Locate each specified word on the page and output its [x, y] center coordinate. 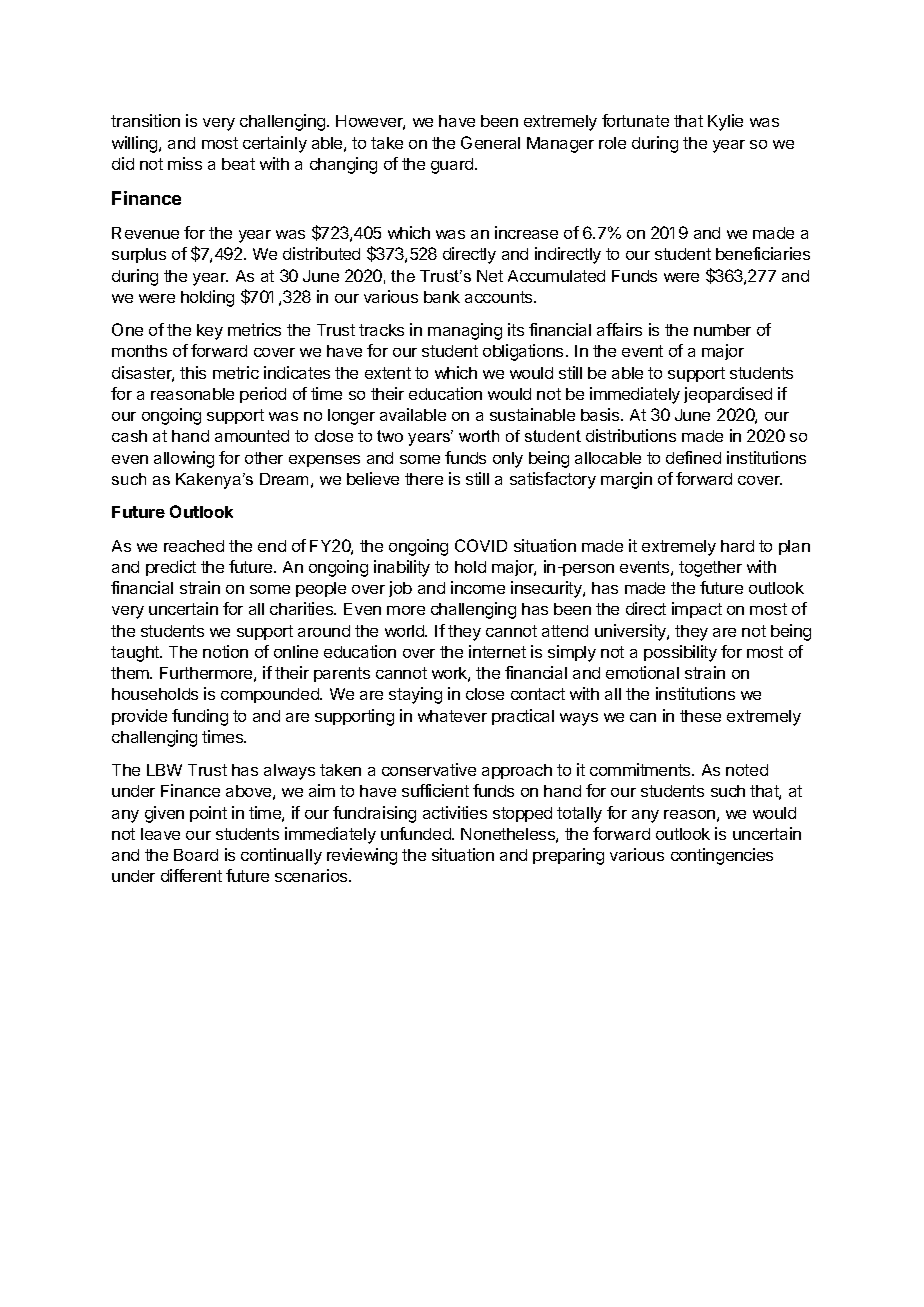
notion [225, 651]
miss [185, 163]
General [490, 142]
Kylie [725, 122]
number [722, 330]
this [193, 372]
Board [196, 855]
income [478, 587]
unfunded [417, 833]
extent [388, 373]
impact [697, 610]
